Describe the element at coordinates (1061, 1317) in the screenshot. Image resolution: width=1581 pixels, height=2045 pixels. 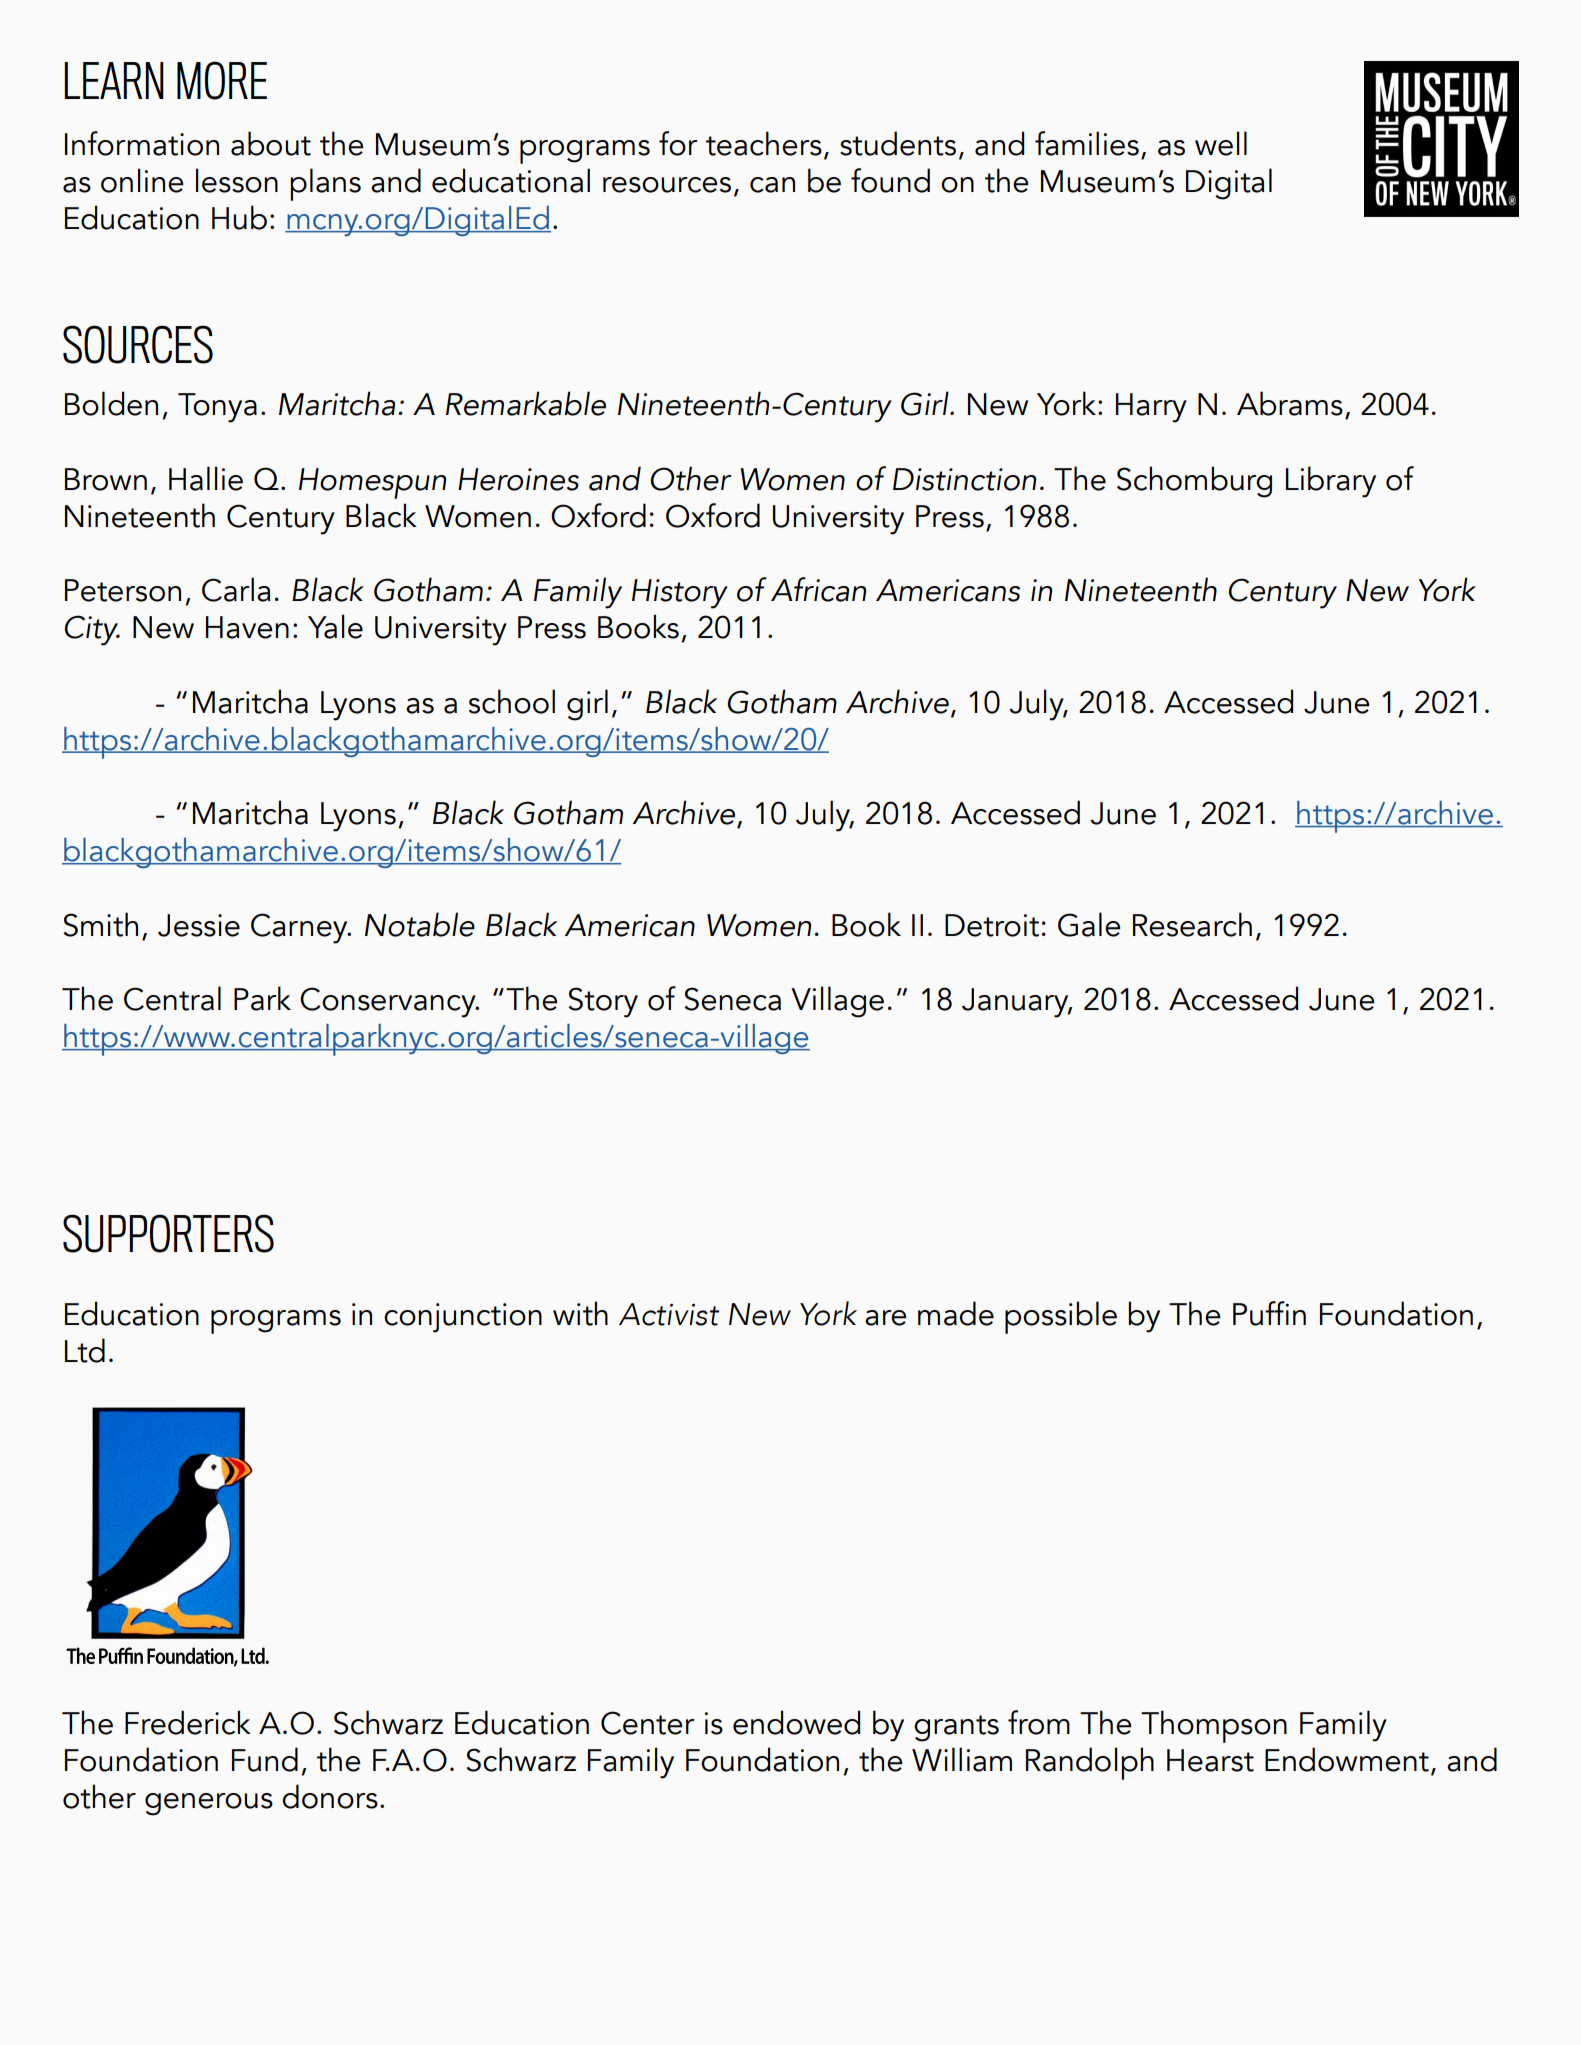
I see `possible` at that location.
